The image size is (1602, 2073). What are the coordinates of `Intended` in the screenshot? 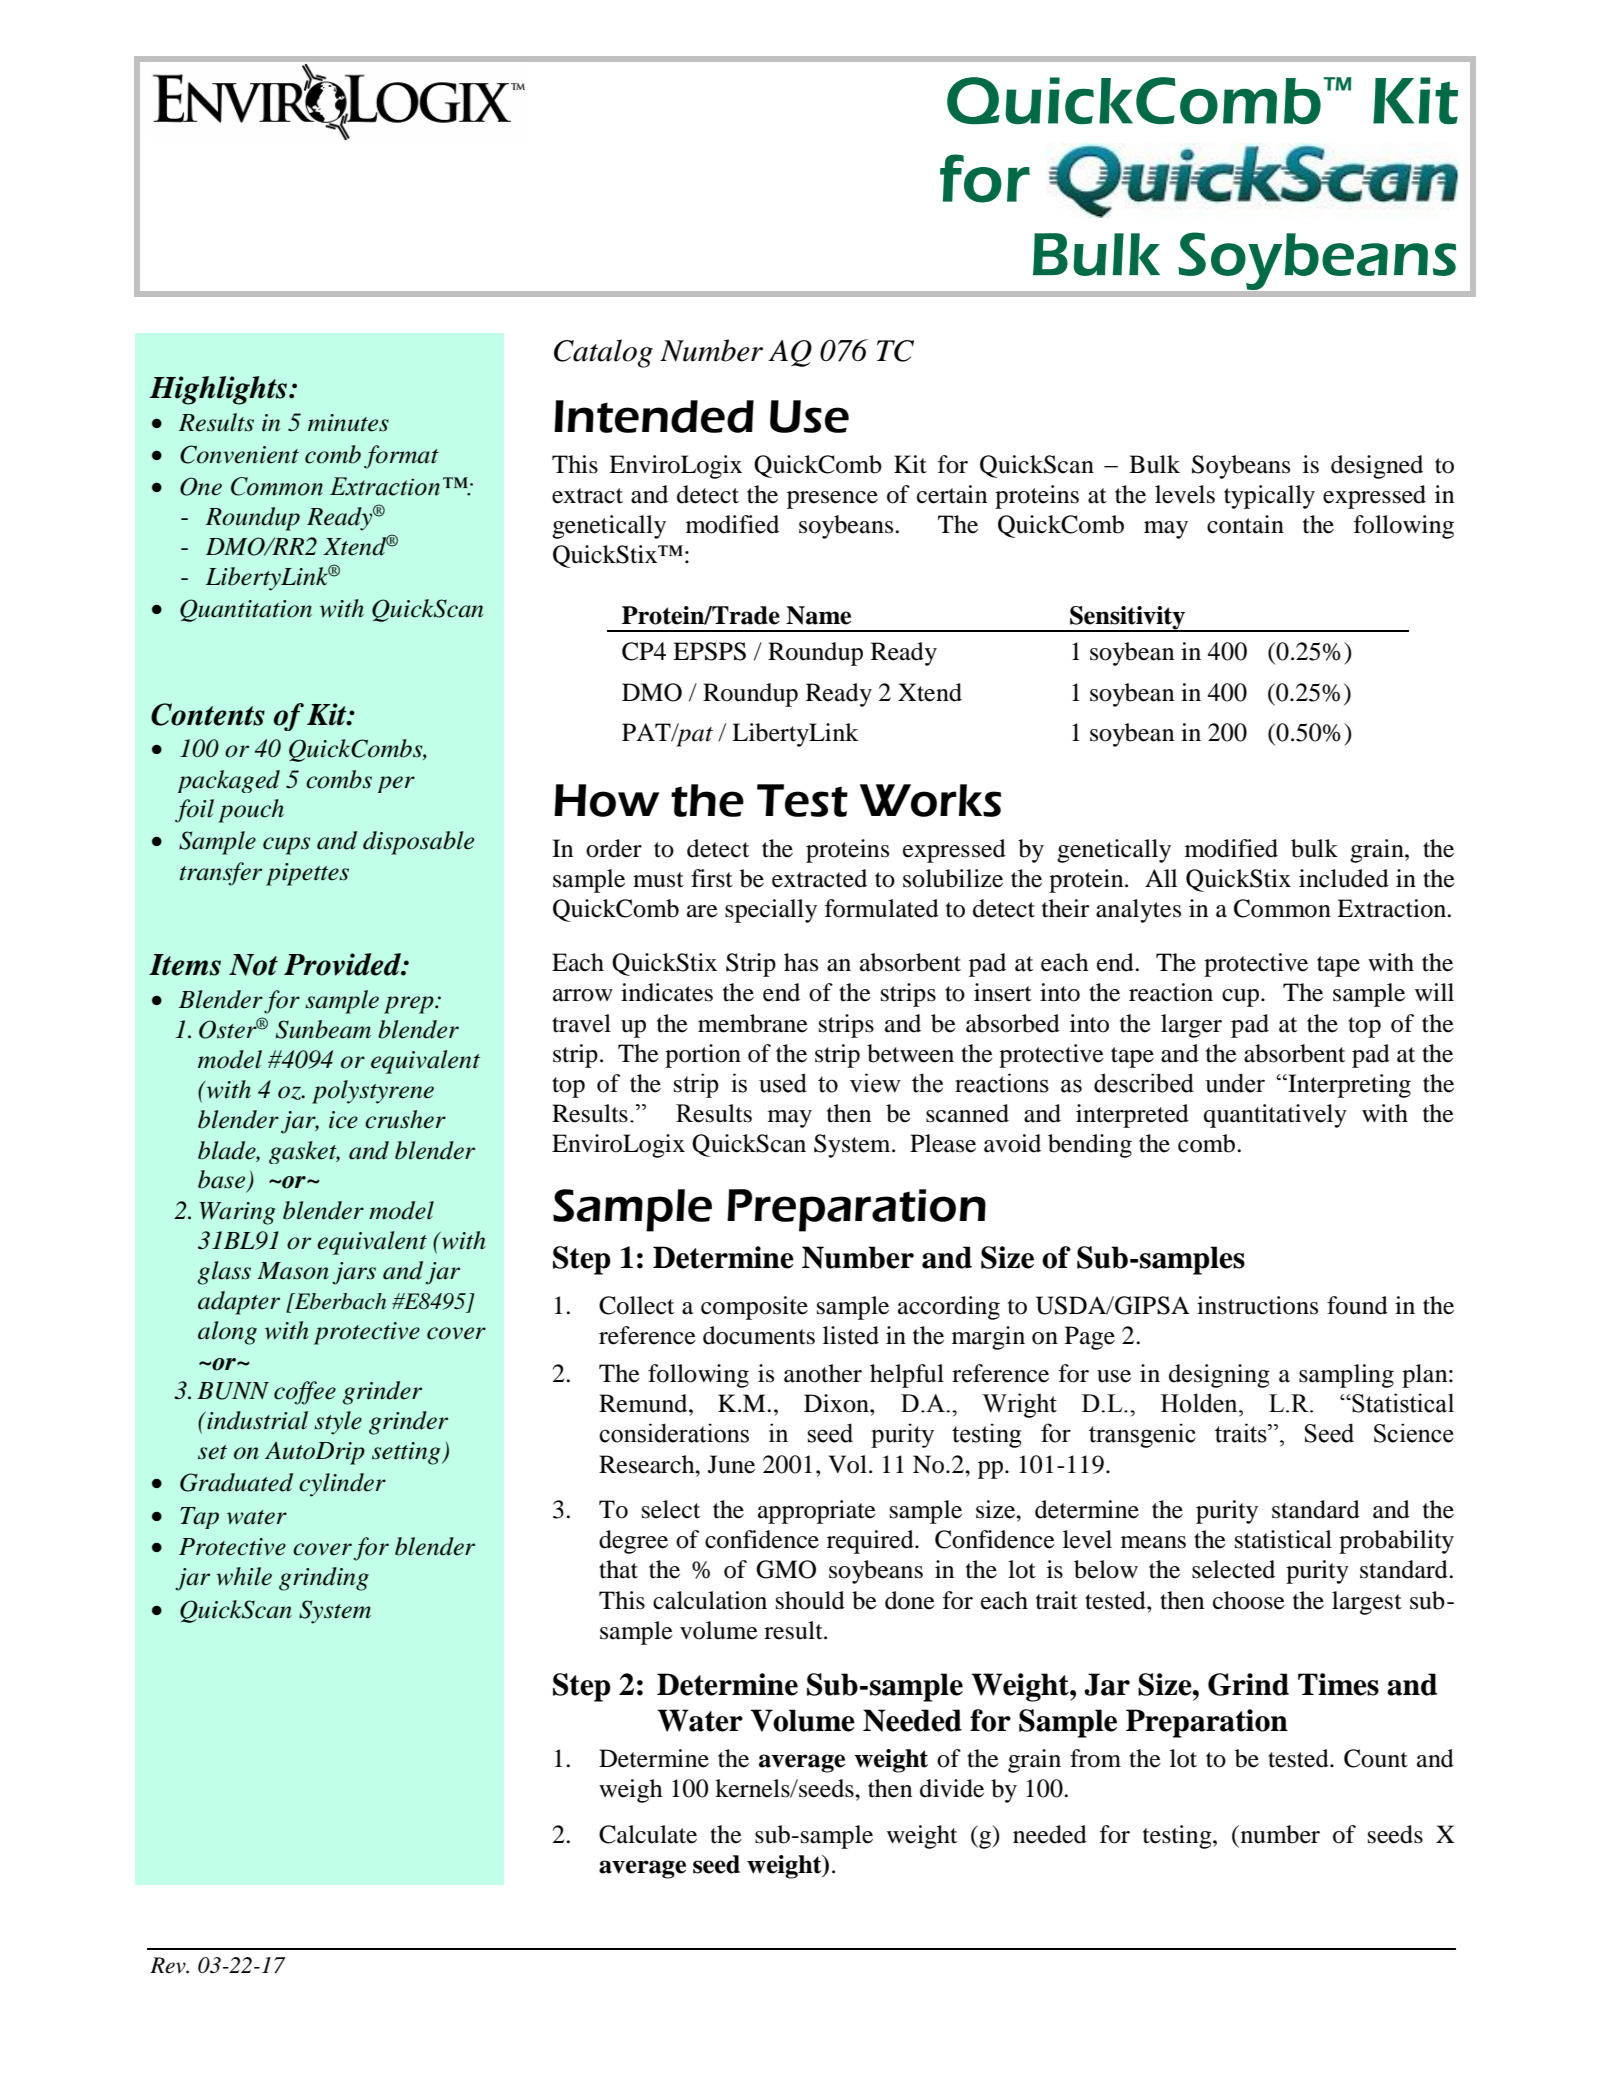 It's located at (654, 416).
